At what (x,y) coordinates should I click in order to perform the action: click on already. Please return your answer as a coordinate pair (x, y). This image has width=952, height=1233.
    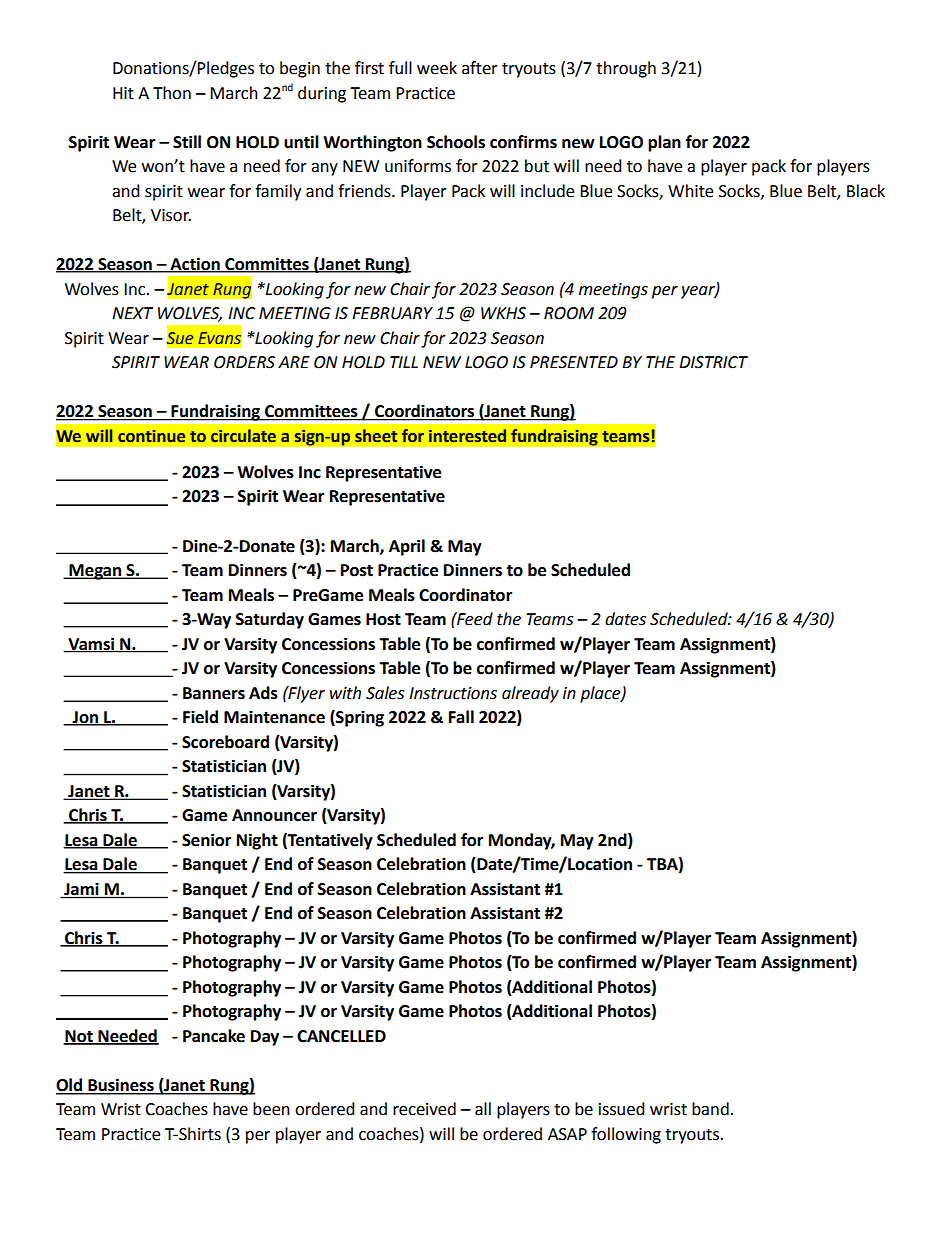
    Looking at the image, I should click on (530, 694).
